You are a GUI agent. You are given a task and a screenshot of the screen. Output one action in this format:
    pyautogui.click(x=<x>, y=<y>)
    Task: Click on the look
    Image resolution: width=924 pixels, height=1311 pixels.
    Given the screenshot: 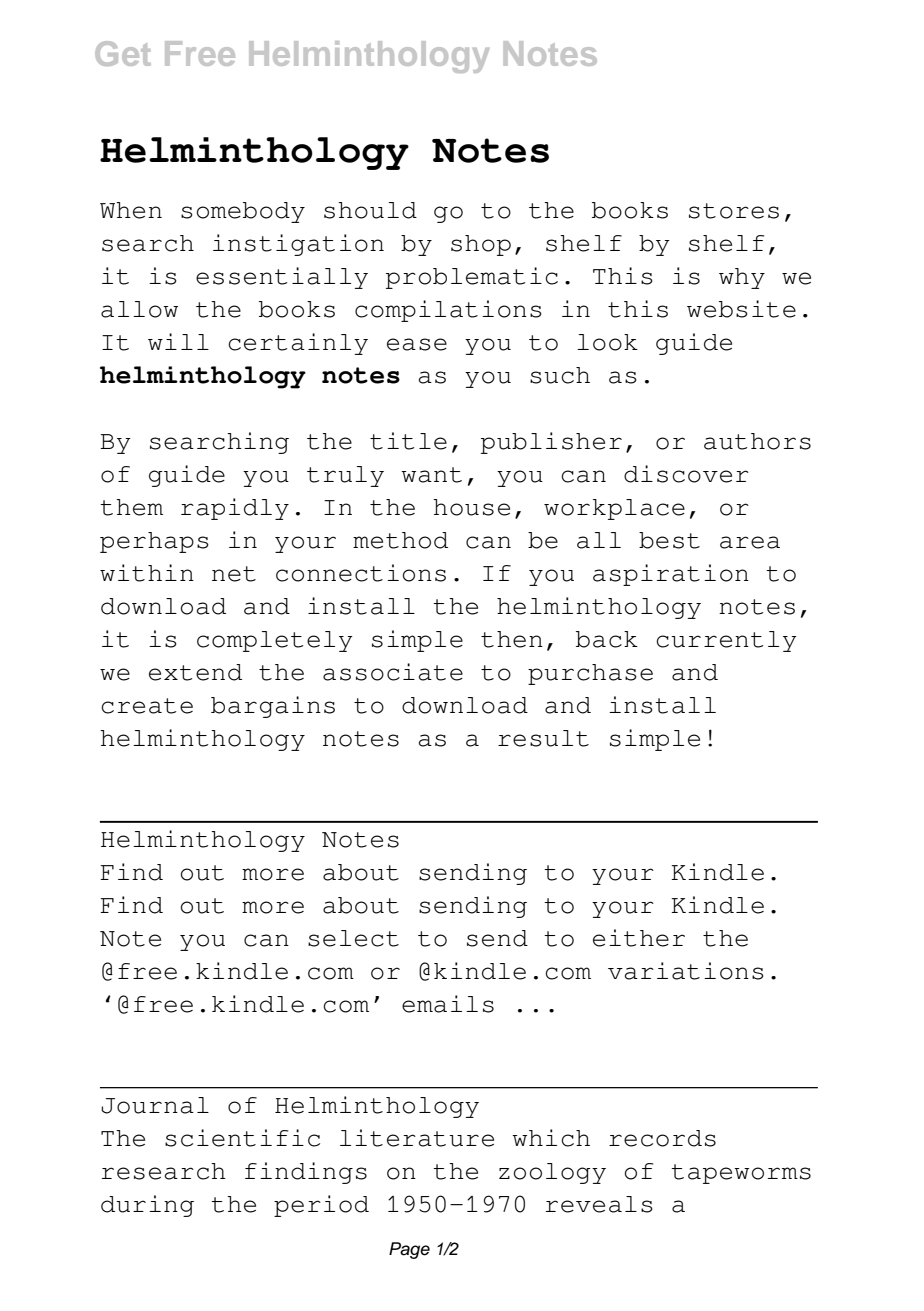 What is the action you would take?
    pyautogui.click(x=607, y=342)
